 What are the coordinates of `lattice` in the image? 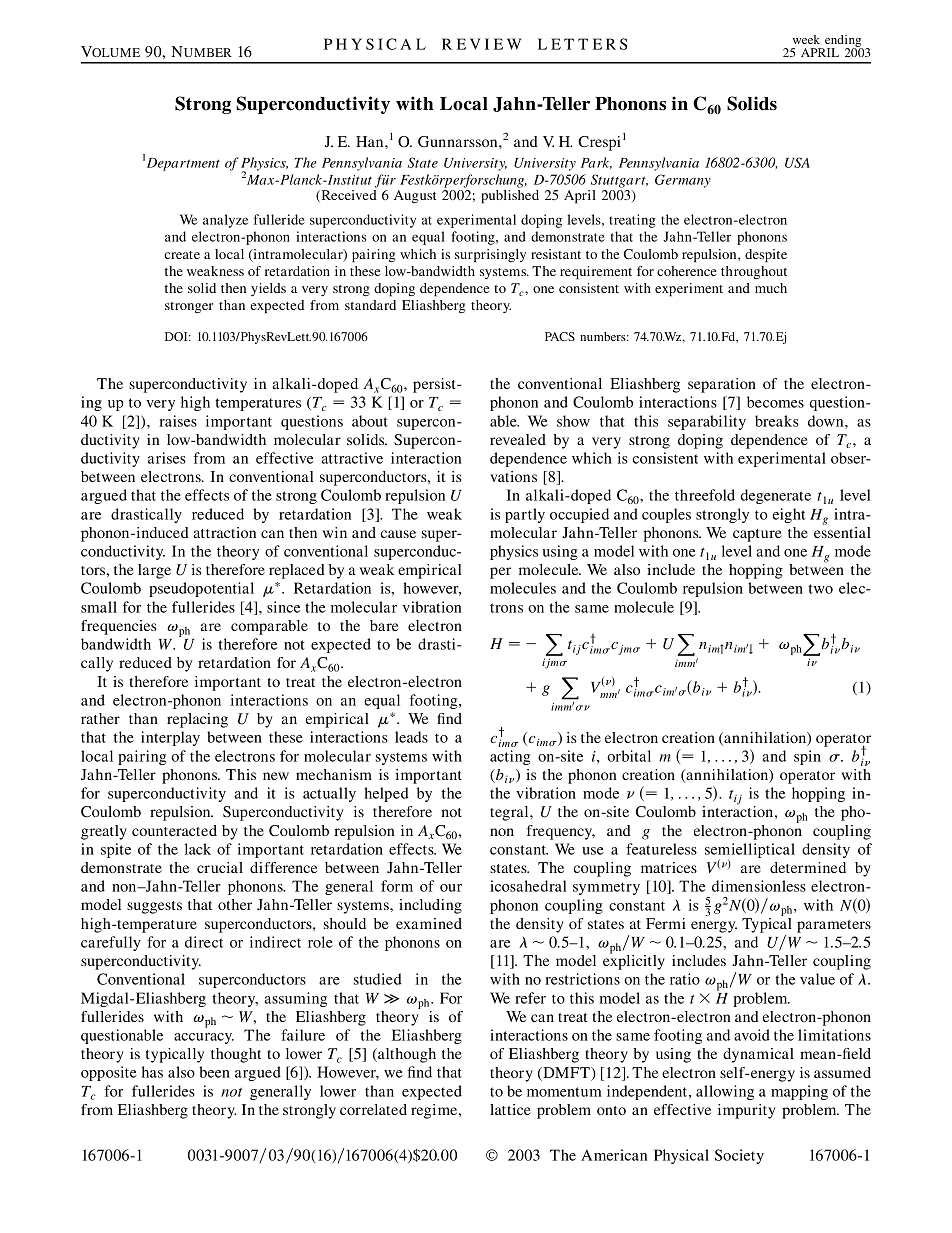 It's located at (510, 1109).
